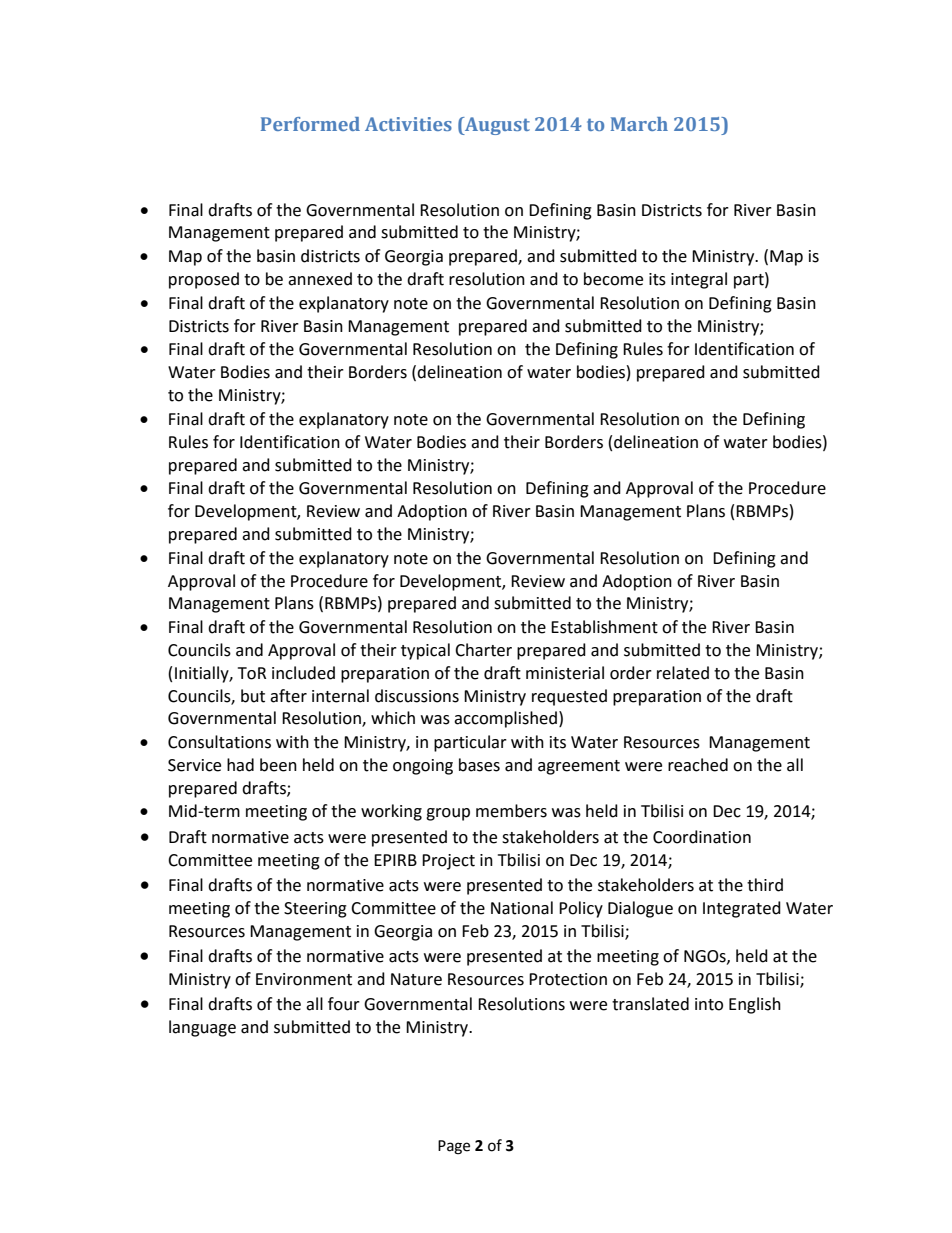  I want to click on reached, so click(698, 765).
